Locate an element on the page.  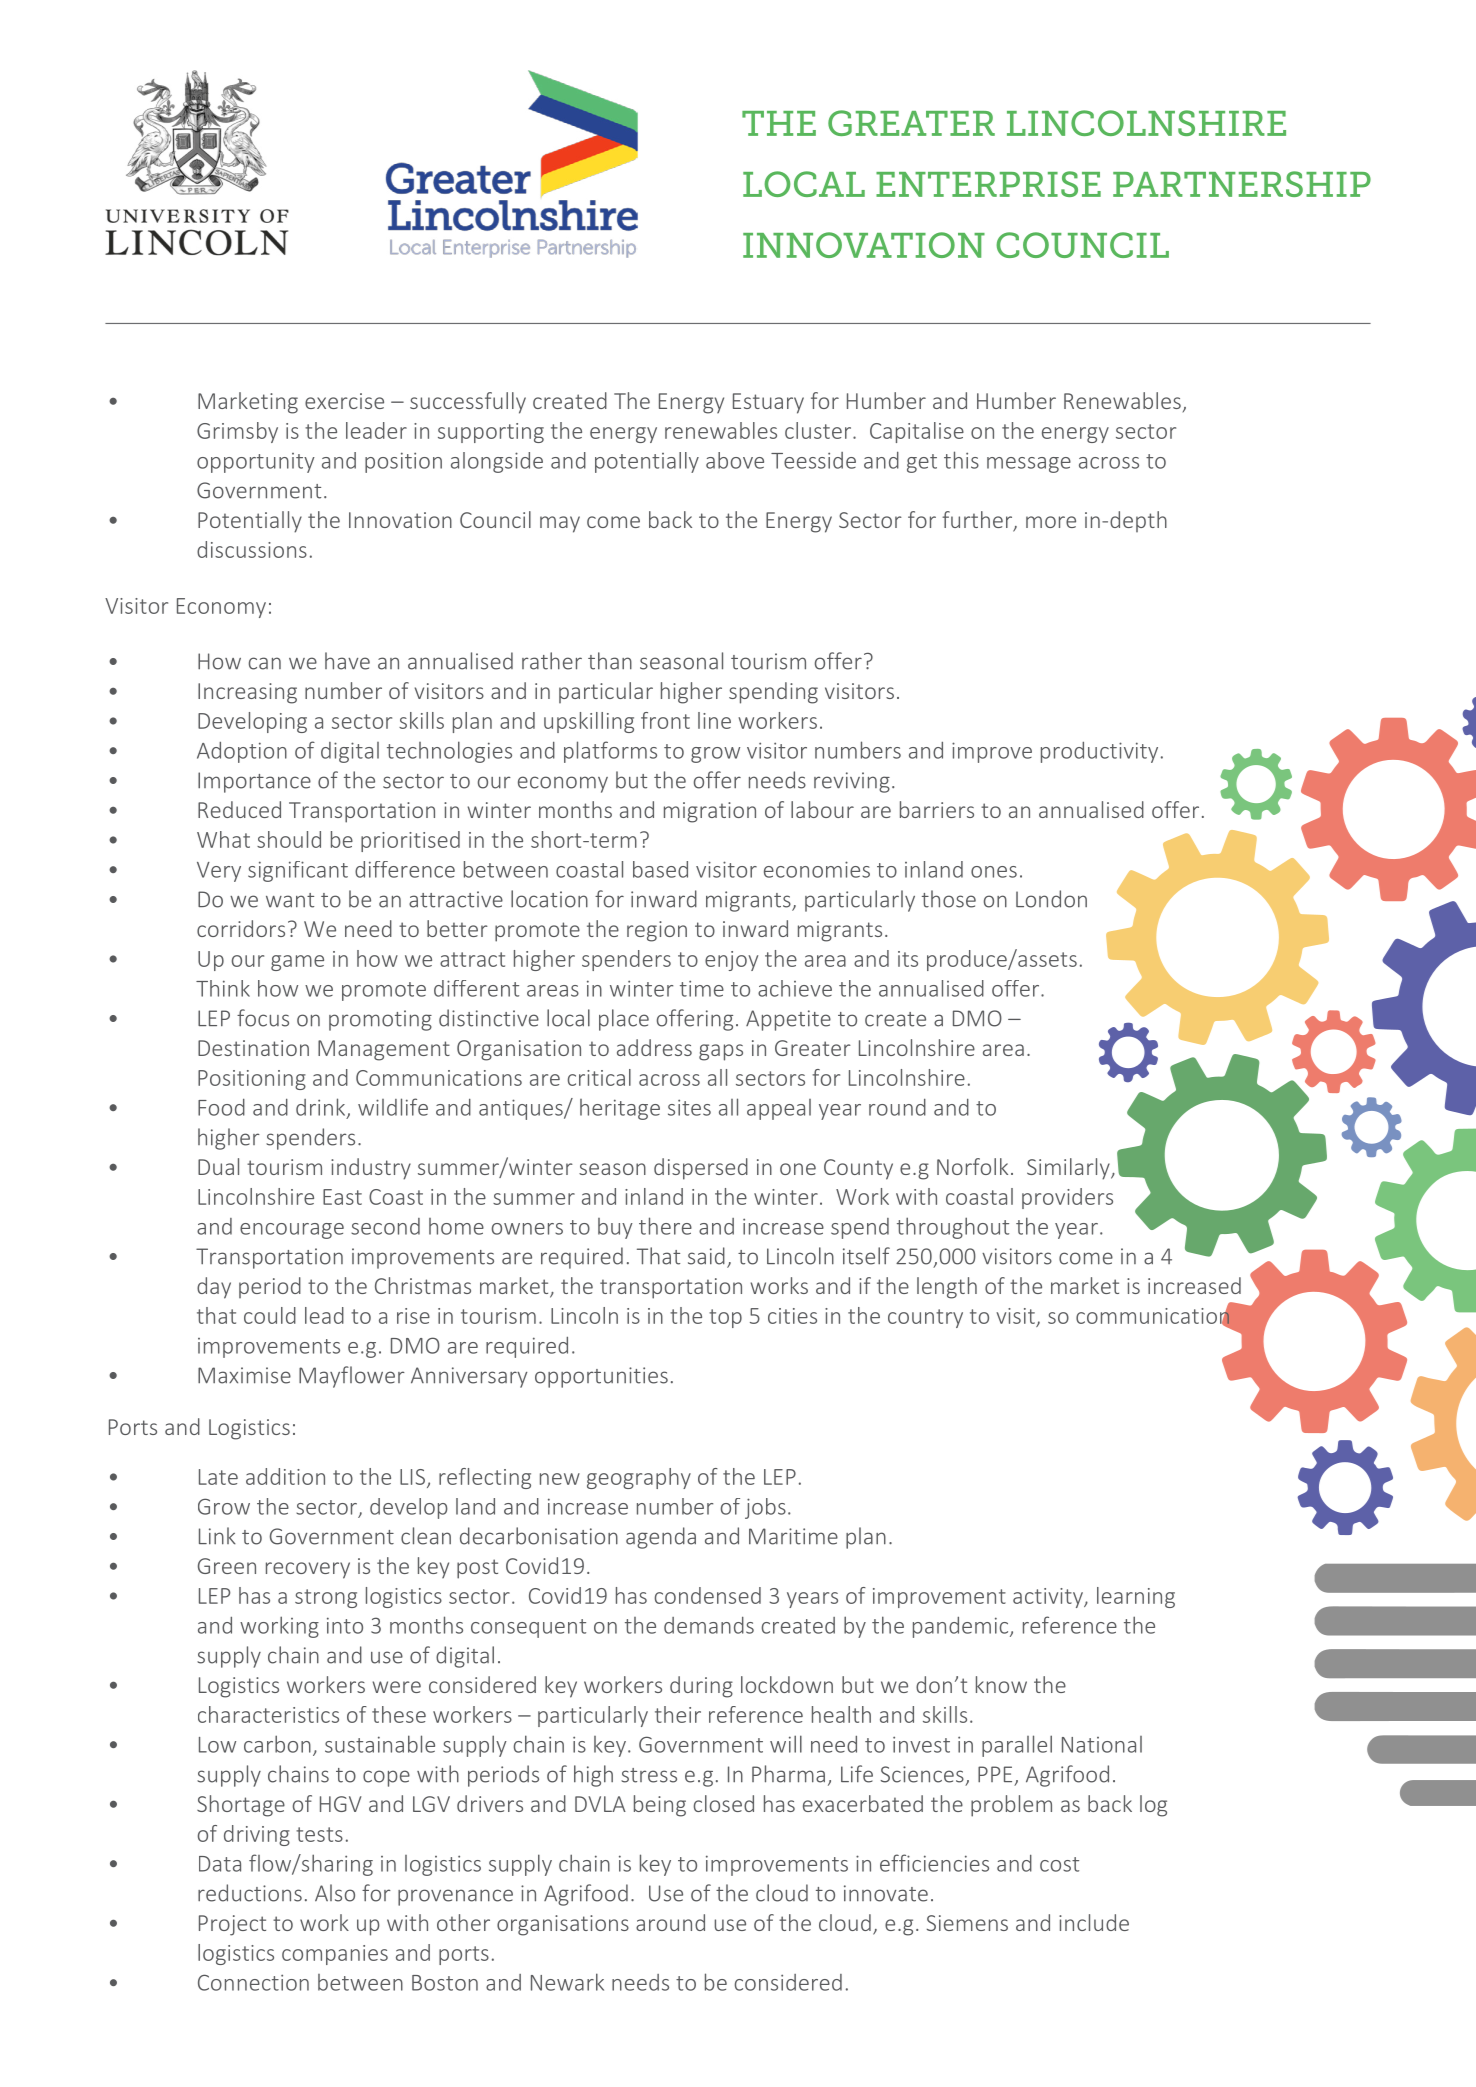
companies is located at coordinates (335, 1955).
